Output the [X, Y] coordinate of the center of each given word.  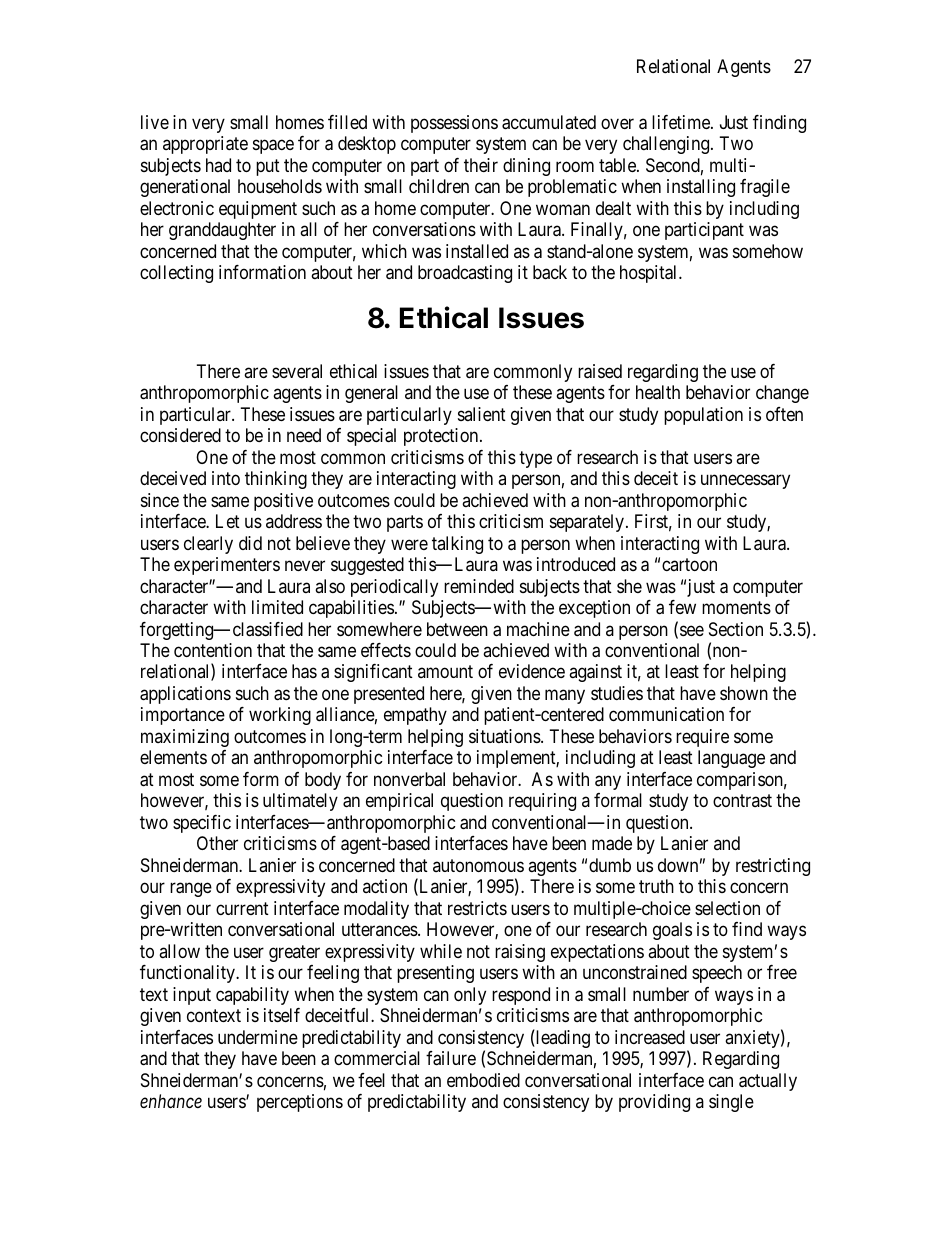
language [731, 759]
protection [442, 437]
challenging [667, 145]
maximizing [185, 738]
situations [505, 736]
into [226, 478]
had [218, 165]
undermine [258, 1037]
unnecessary [745, 482]
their [481, 165]
